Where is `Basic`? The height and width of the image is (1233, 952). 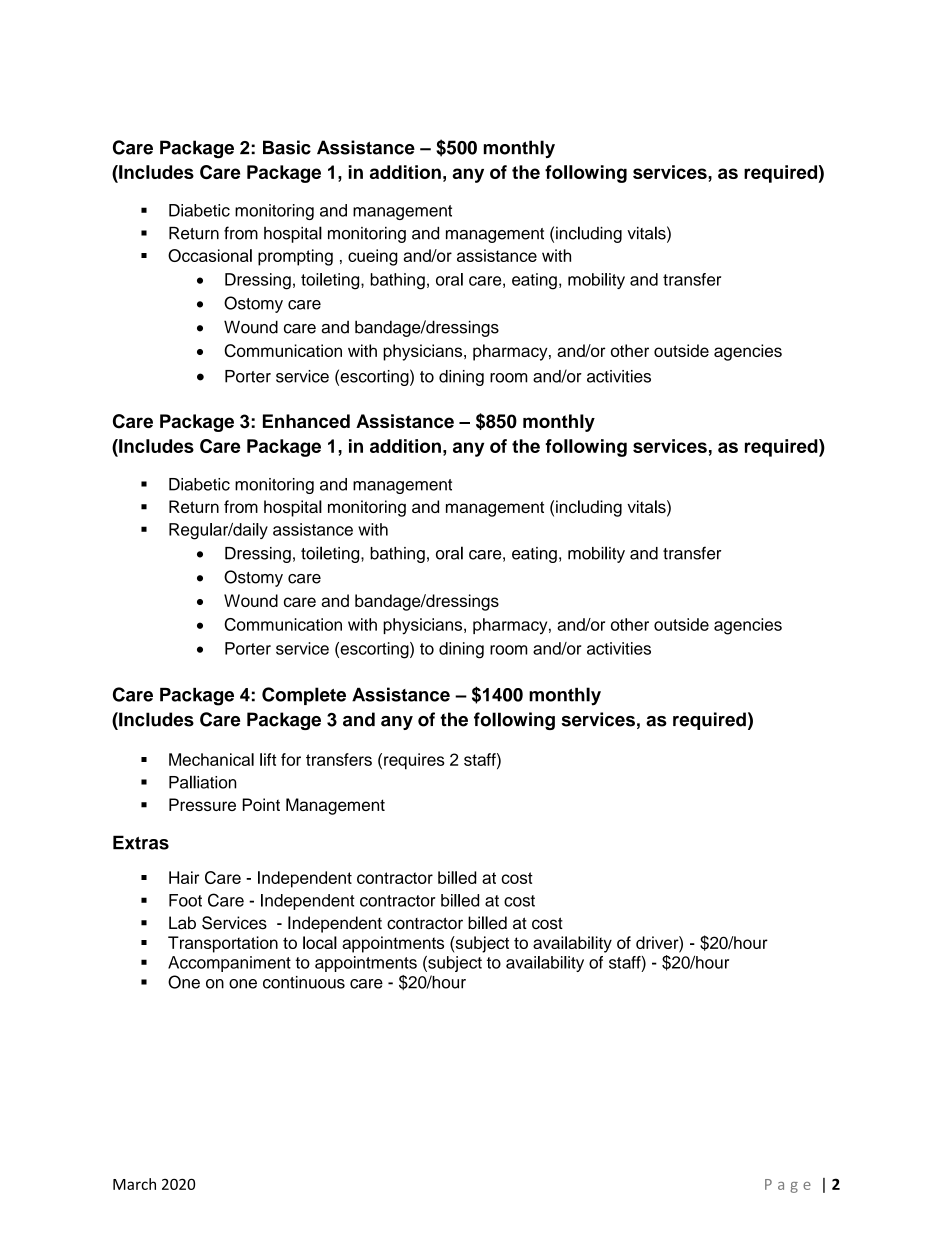
Basic is located at coordinates (287, 147).
